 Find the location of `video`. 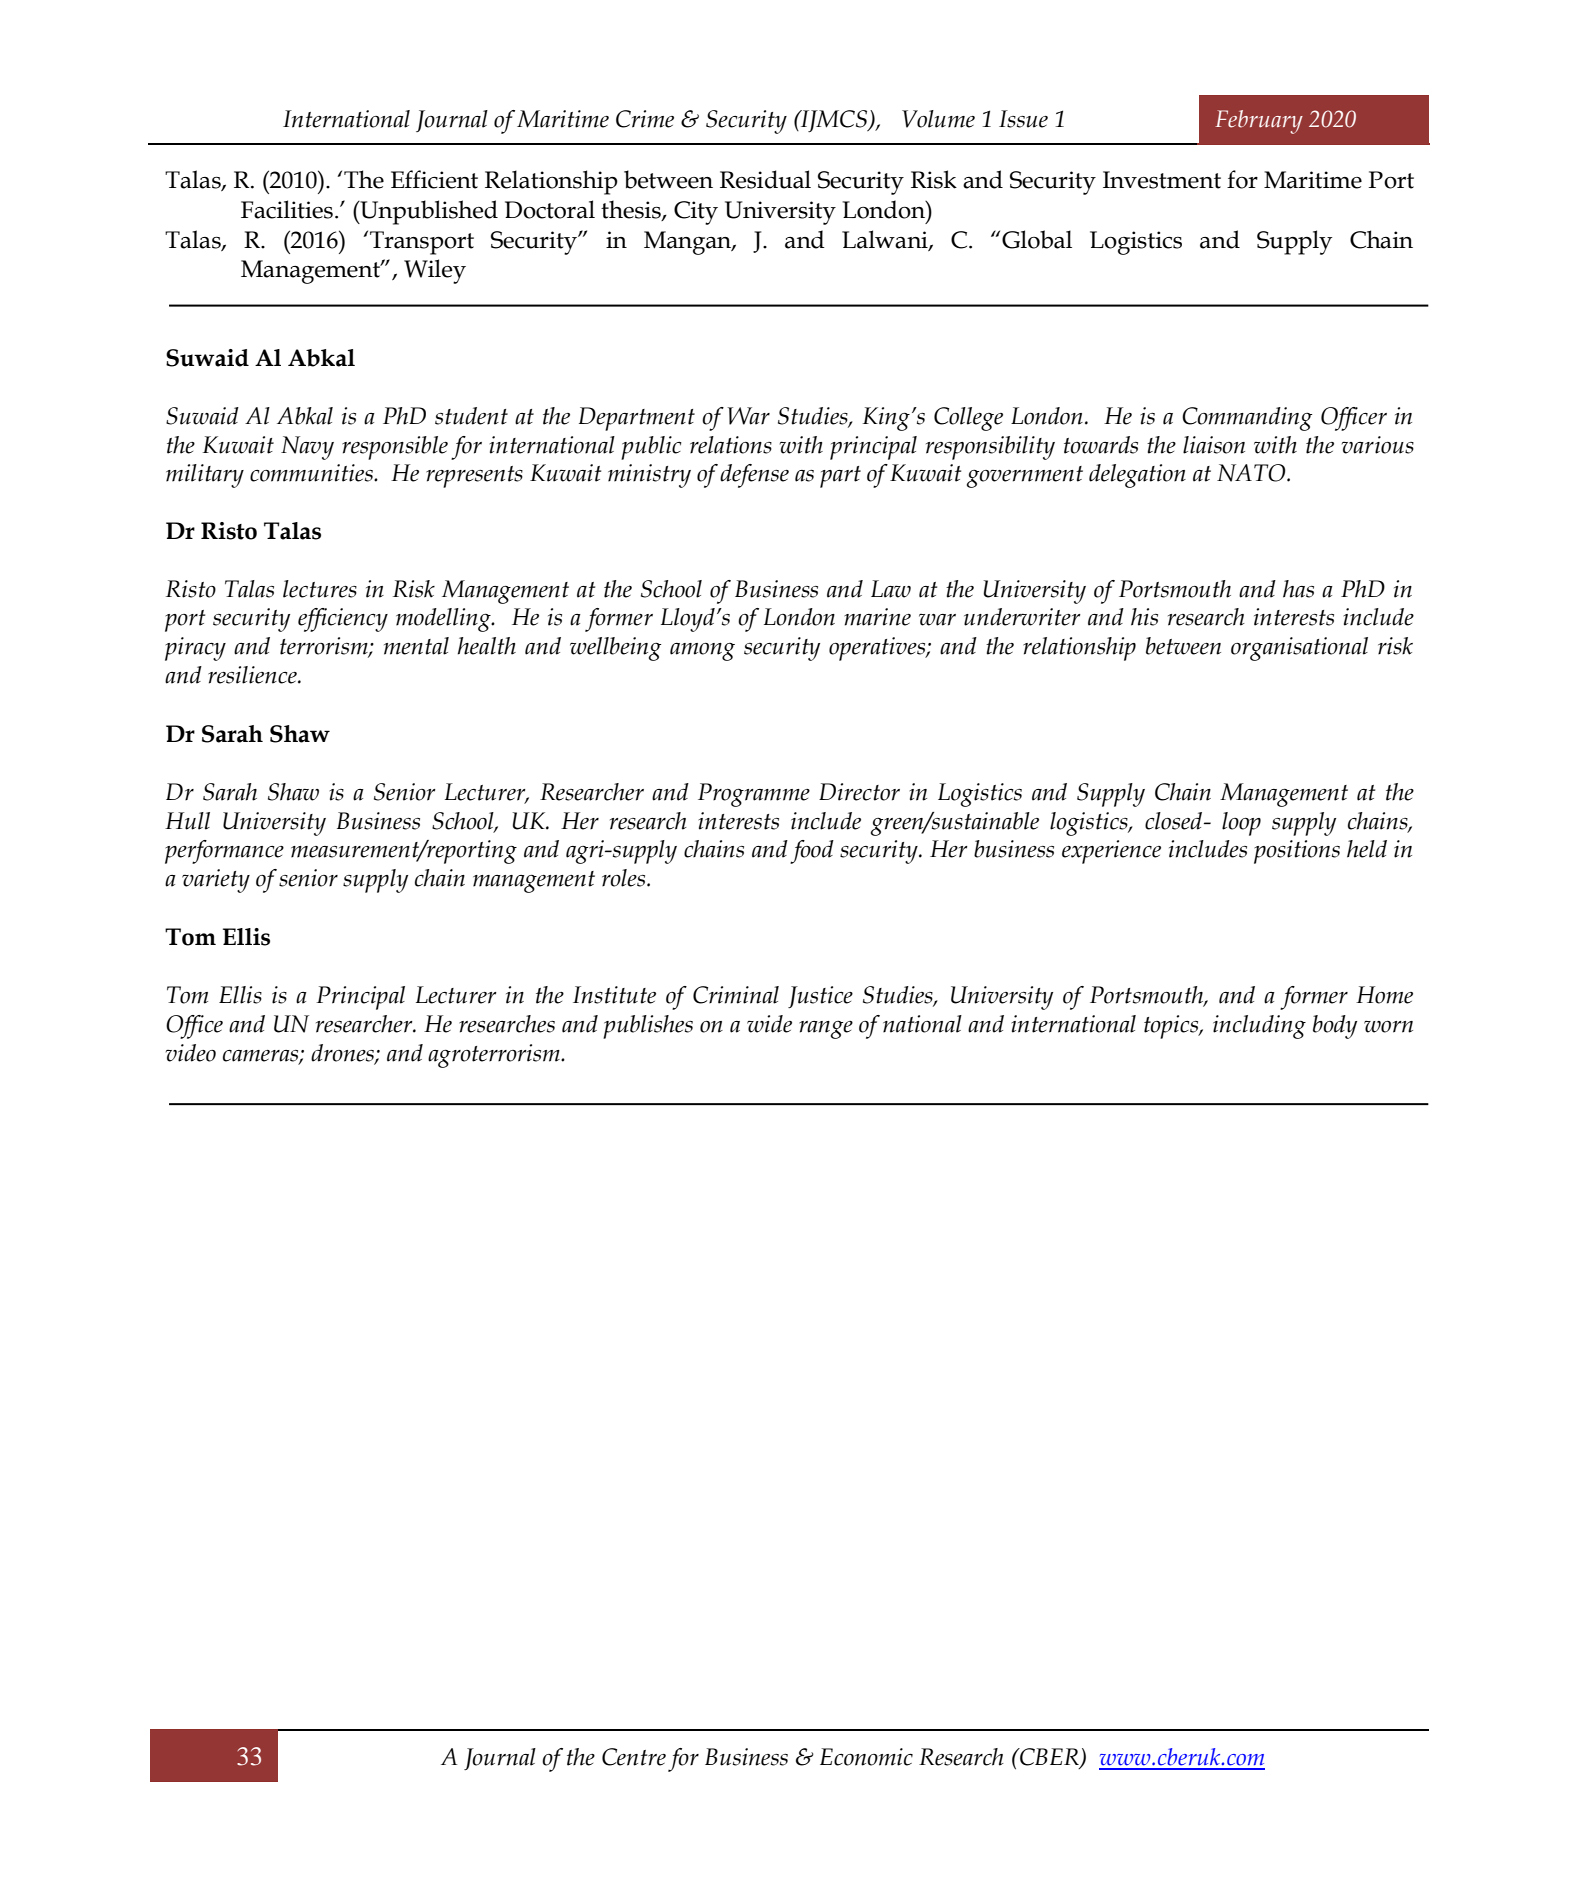

video is located at coordinates (191, 1053).
